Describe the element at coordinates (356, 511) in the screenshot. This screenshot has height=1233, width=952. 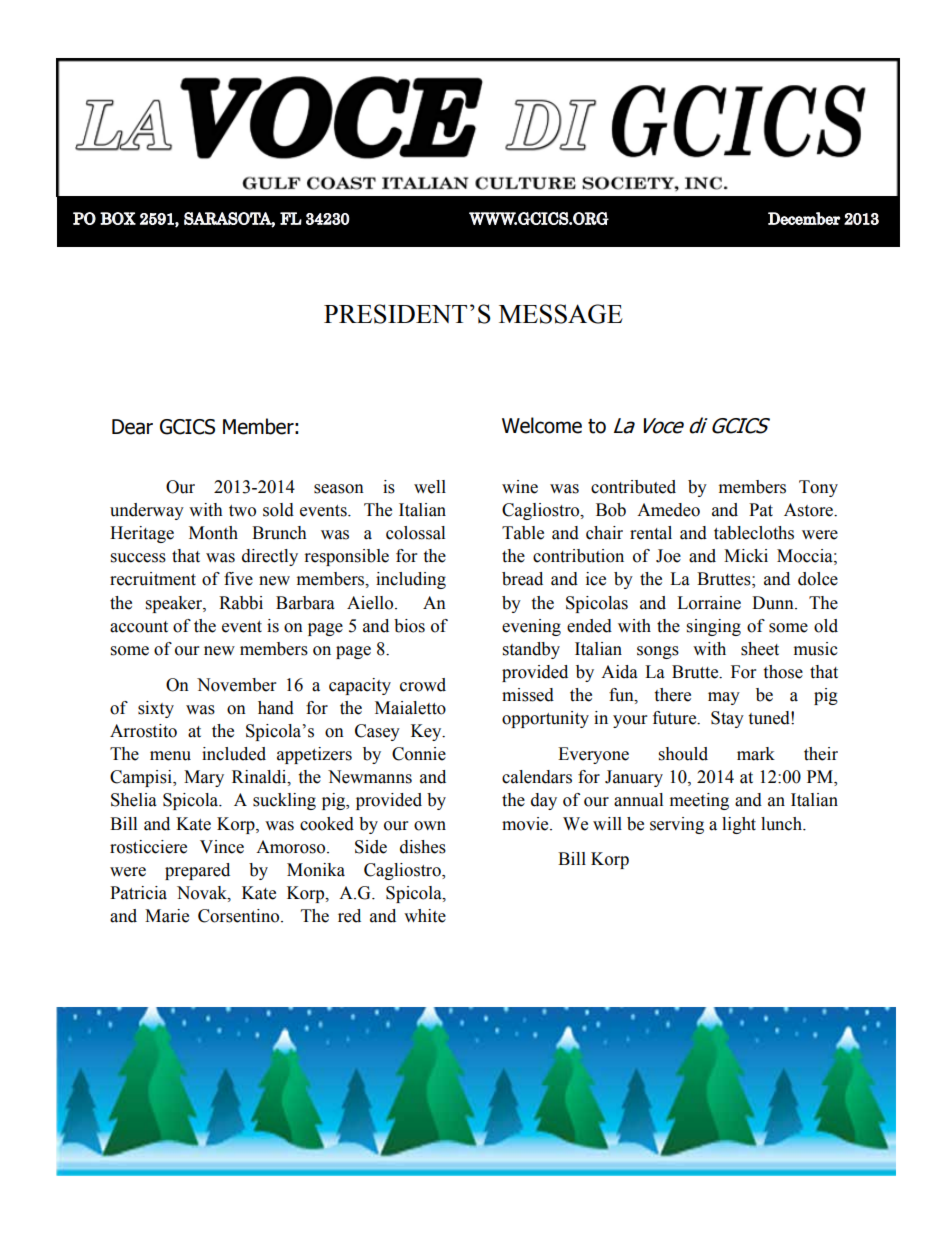
I see `such` at that location.
